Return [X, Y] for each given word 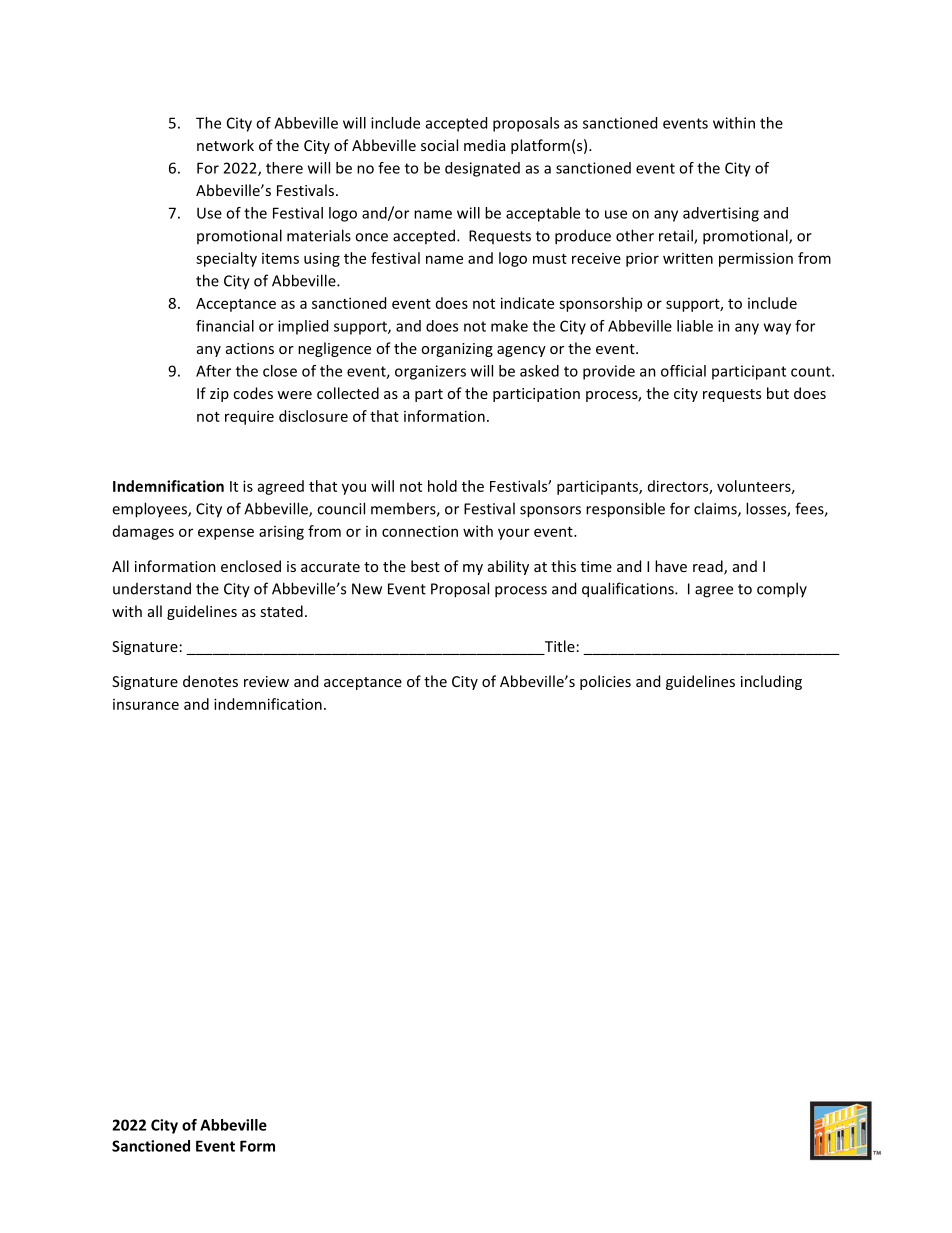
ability [508, 567]
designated [482, 169]
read [709, 567]
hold [442, 486]
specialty [226, 259]
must [550, 259]
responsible [625, 510]
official [683, 371]
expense [226, 534]
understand [152, 588]
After [213, 371]
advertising [721, 214]
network [225, 145]
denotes [210, 681]
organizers [430, 372]
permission [756, 259]
